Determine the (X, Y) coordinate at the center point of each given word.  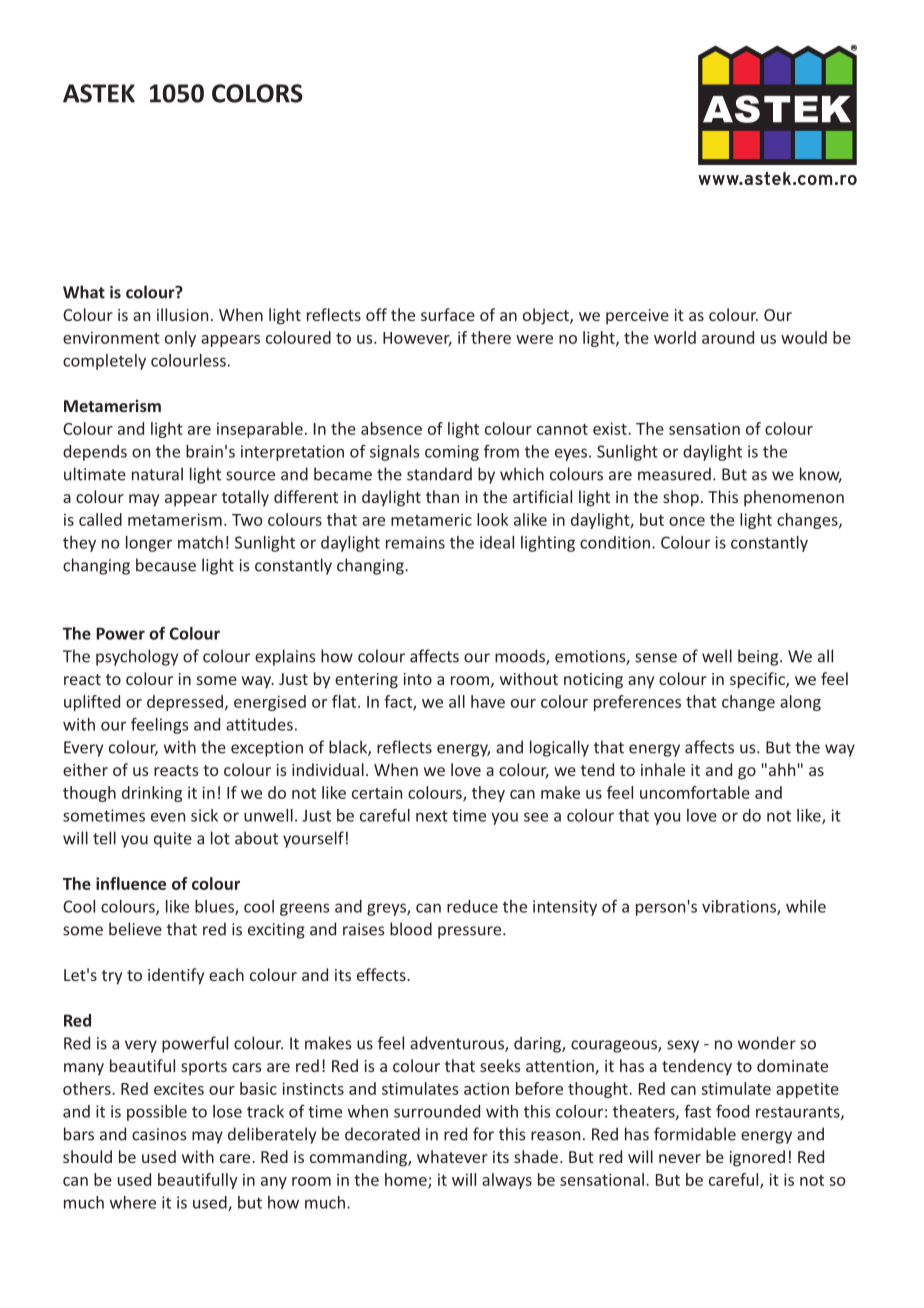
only (180, 339)
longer (149, 544)
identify (176, 976)
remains (415, 542)
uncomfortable (695, 792)
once (687, 521)
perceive (637, 317)
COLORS (257, 93)
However (417, 339)
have (488, 701)
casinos (159, 1134)
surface (448, 314)
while (806, 906)
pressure (471, 932)
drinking (152, 794)
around (728, 337)
